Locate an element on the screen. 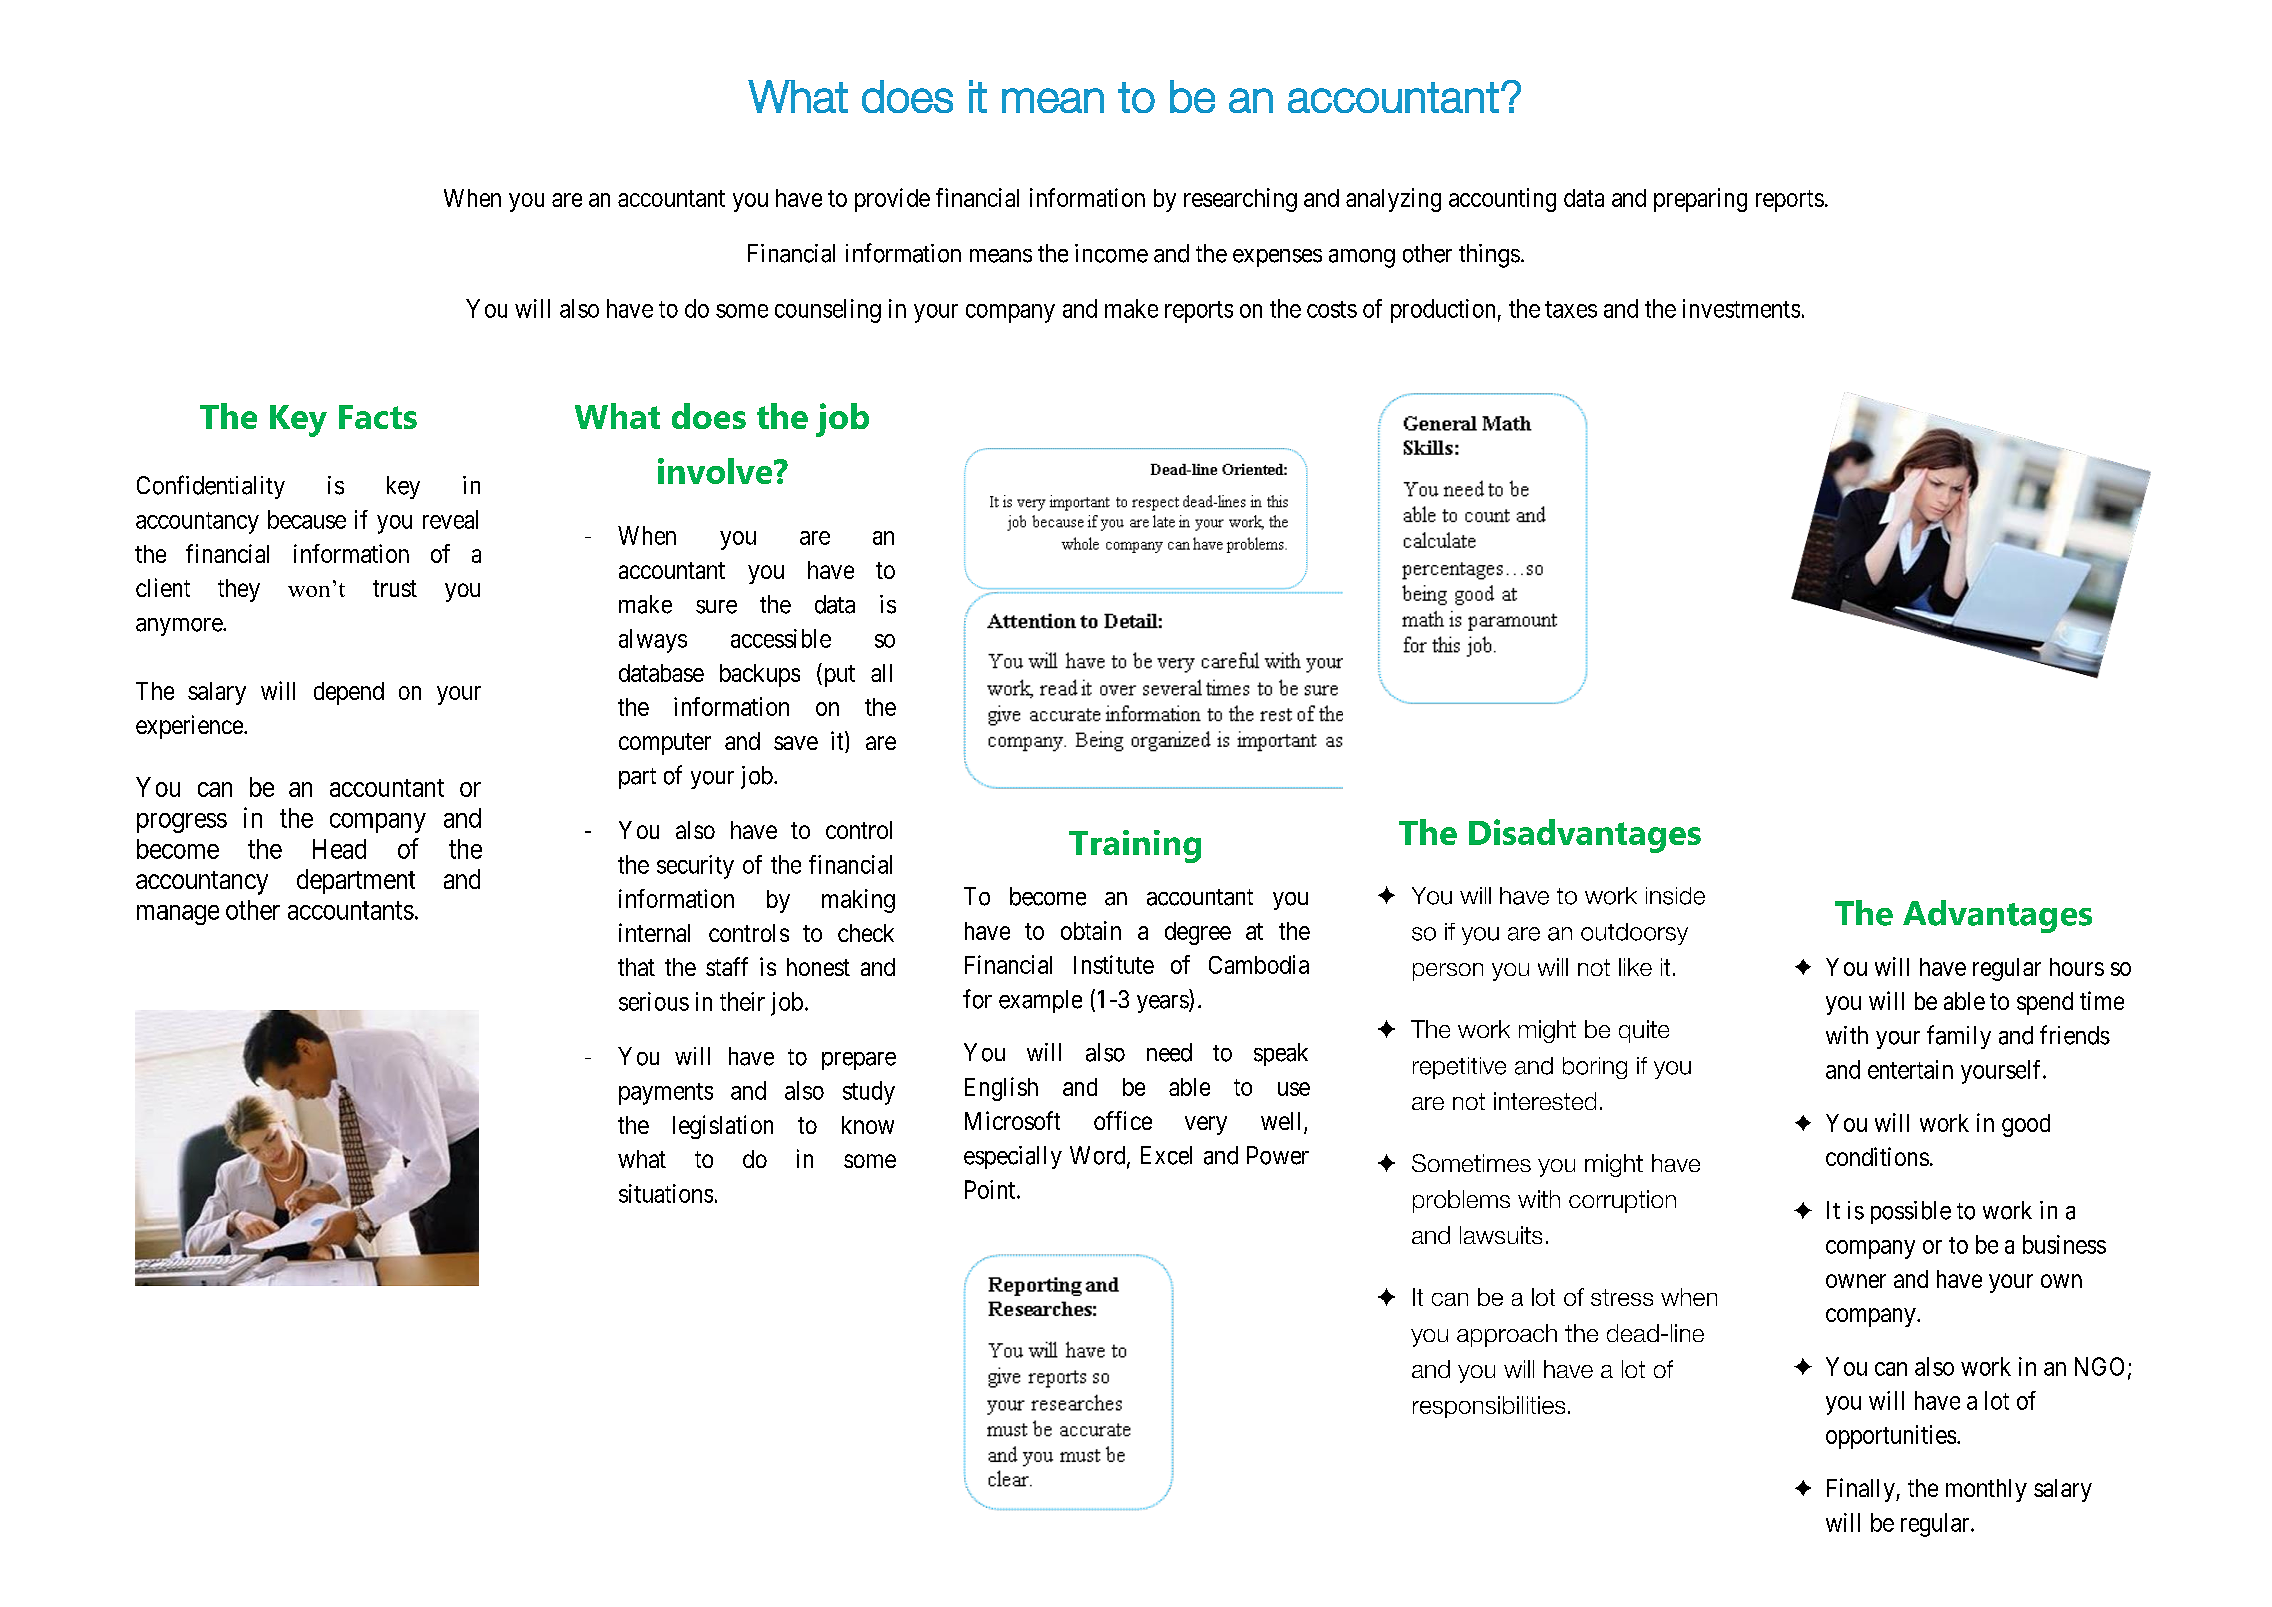  counseling is located at coordinates (828, 311).
